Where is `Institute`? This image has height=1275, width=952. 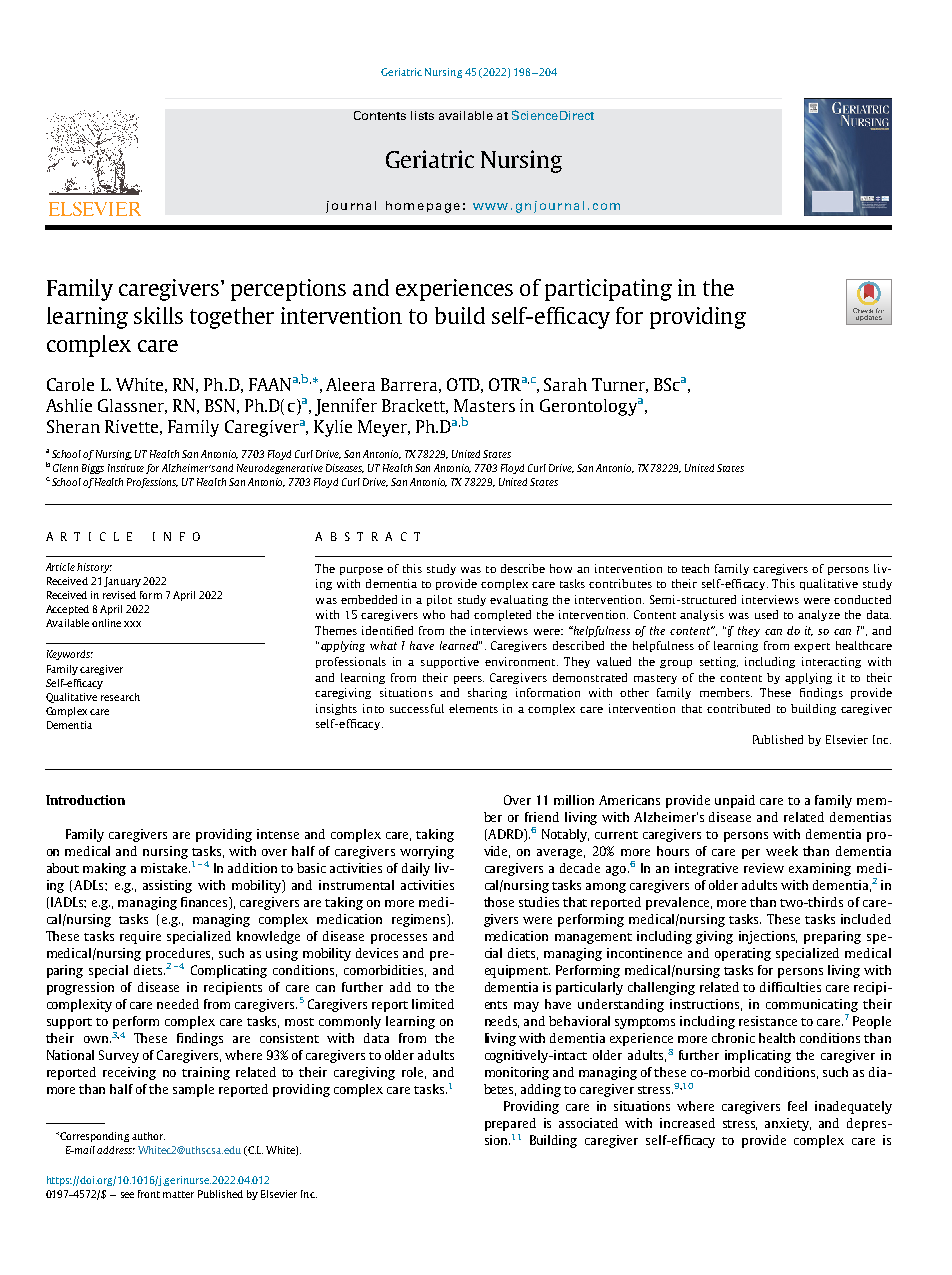 Institute is located at coordinates (126, 468).
